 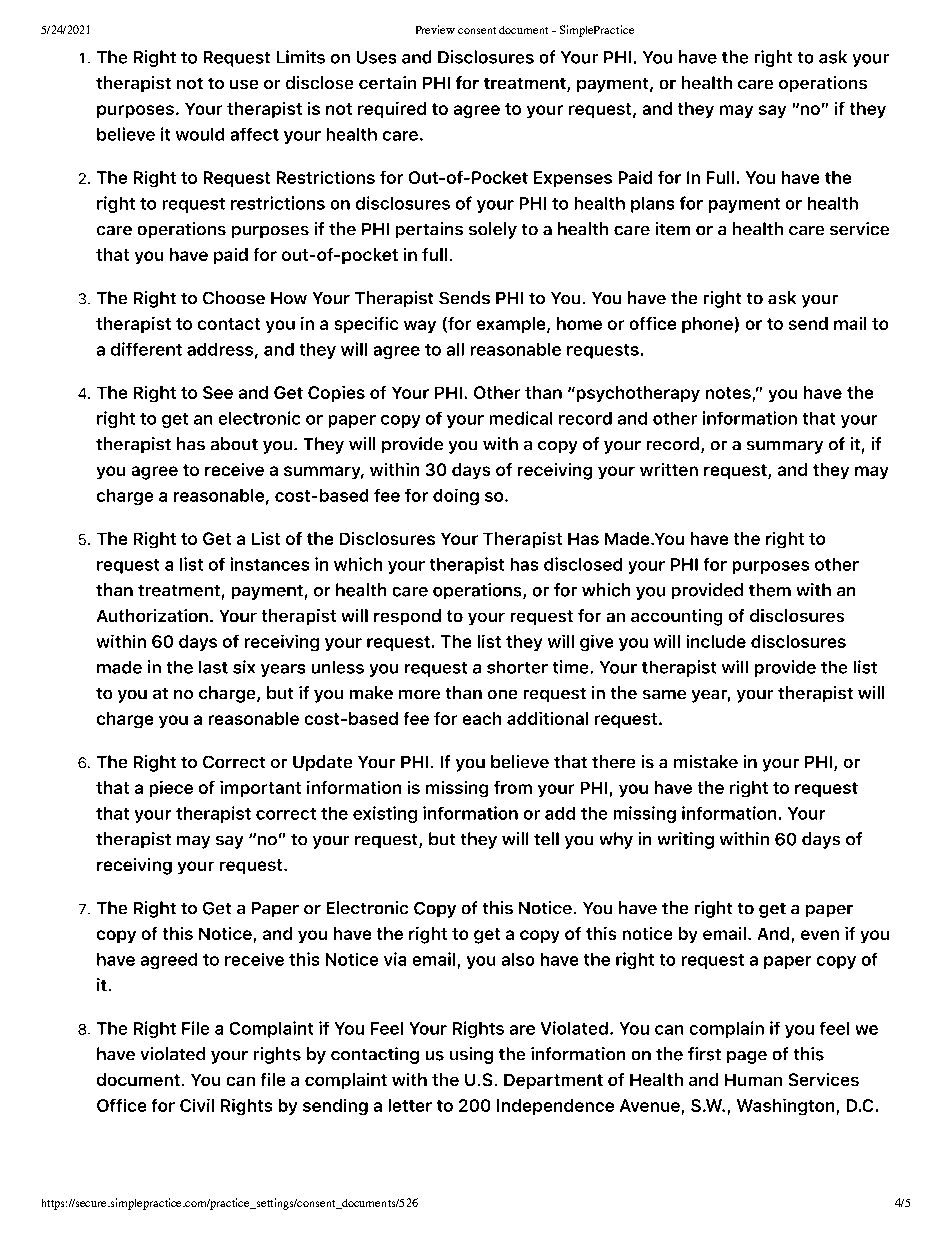 What do you see at coordinates (753, 1080) in the screenshot?
I see `Human` at bounding box center [753, 1080].
